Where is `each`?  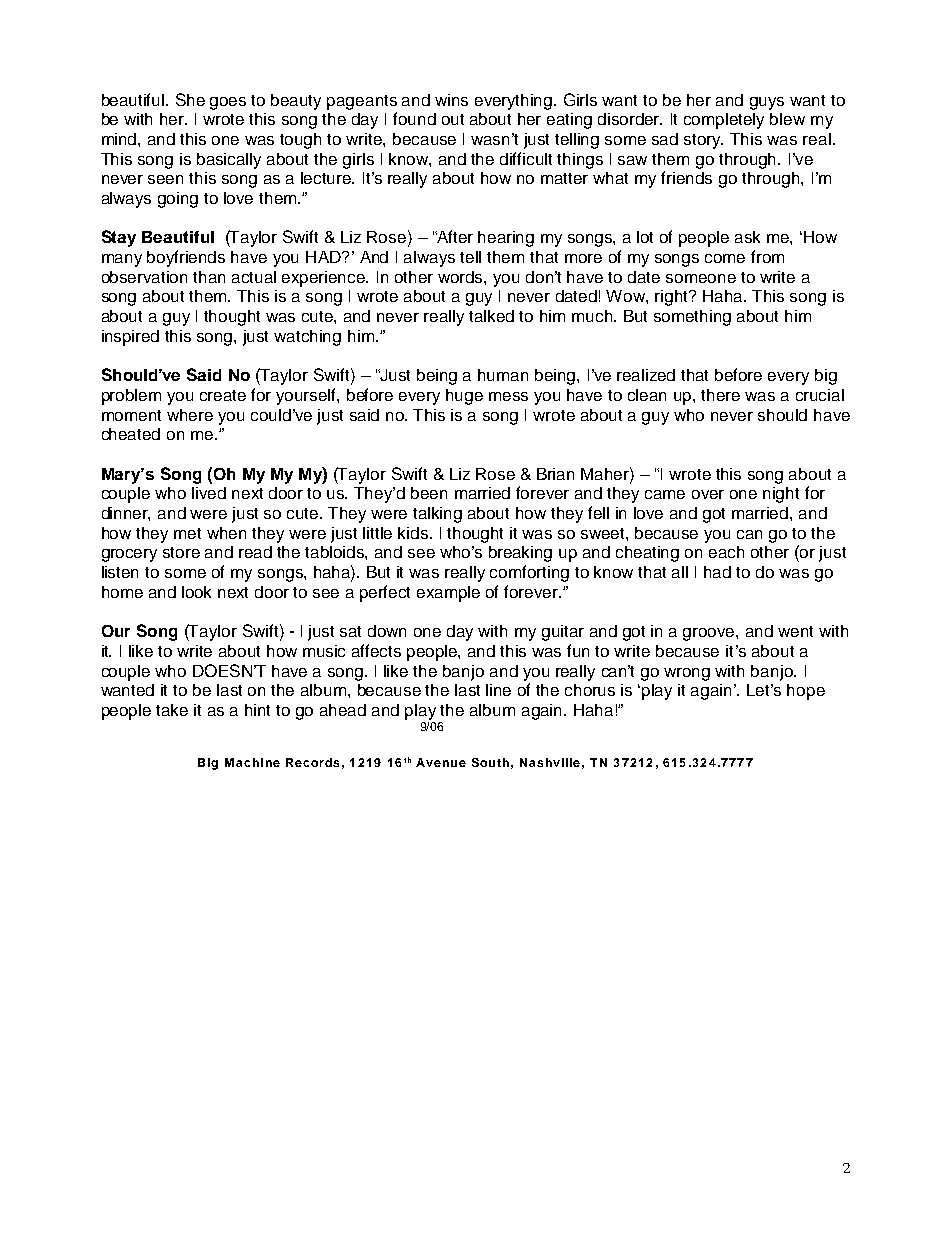 each is located at coordinates (726, 552).
